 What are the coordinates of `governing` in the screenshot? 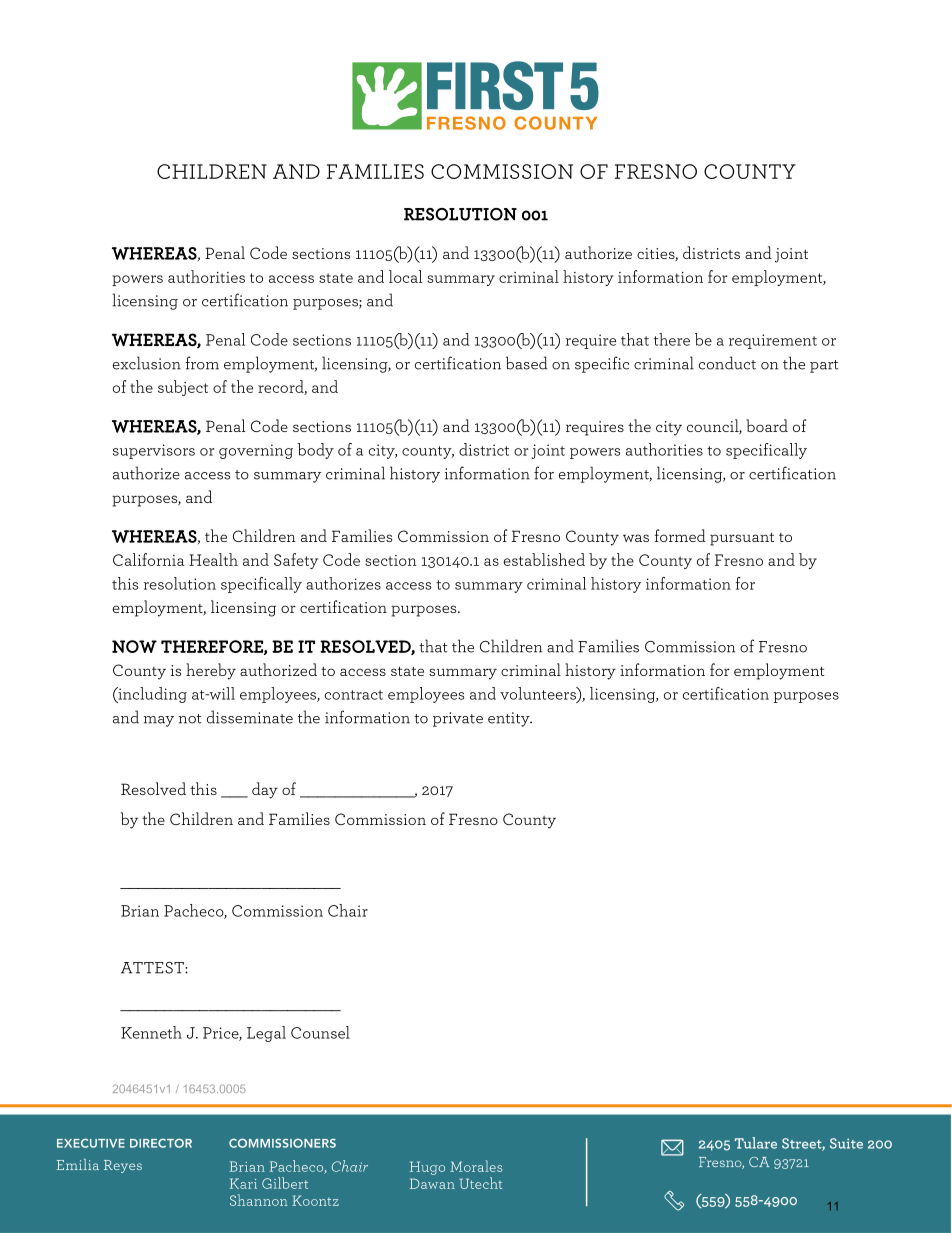 It's located at (256, 451).
